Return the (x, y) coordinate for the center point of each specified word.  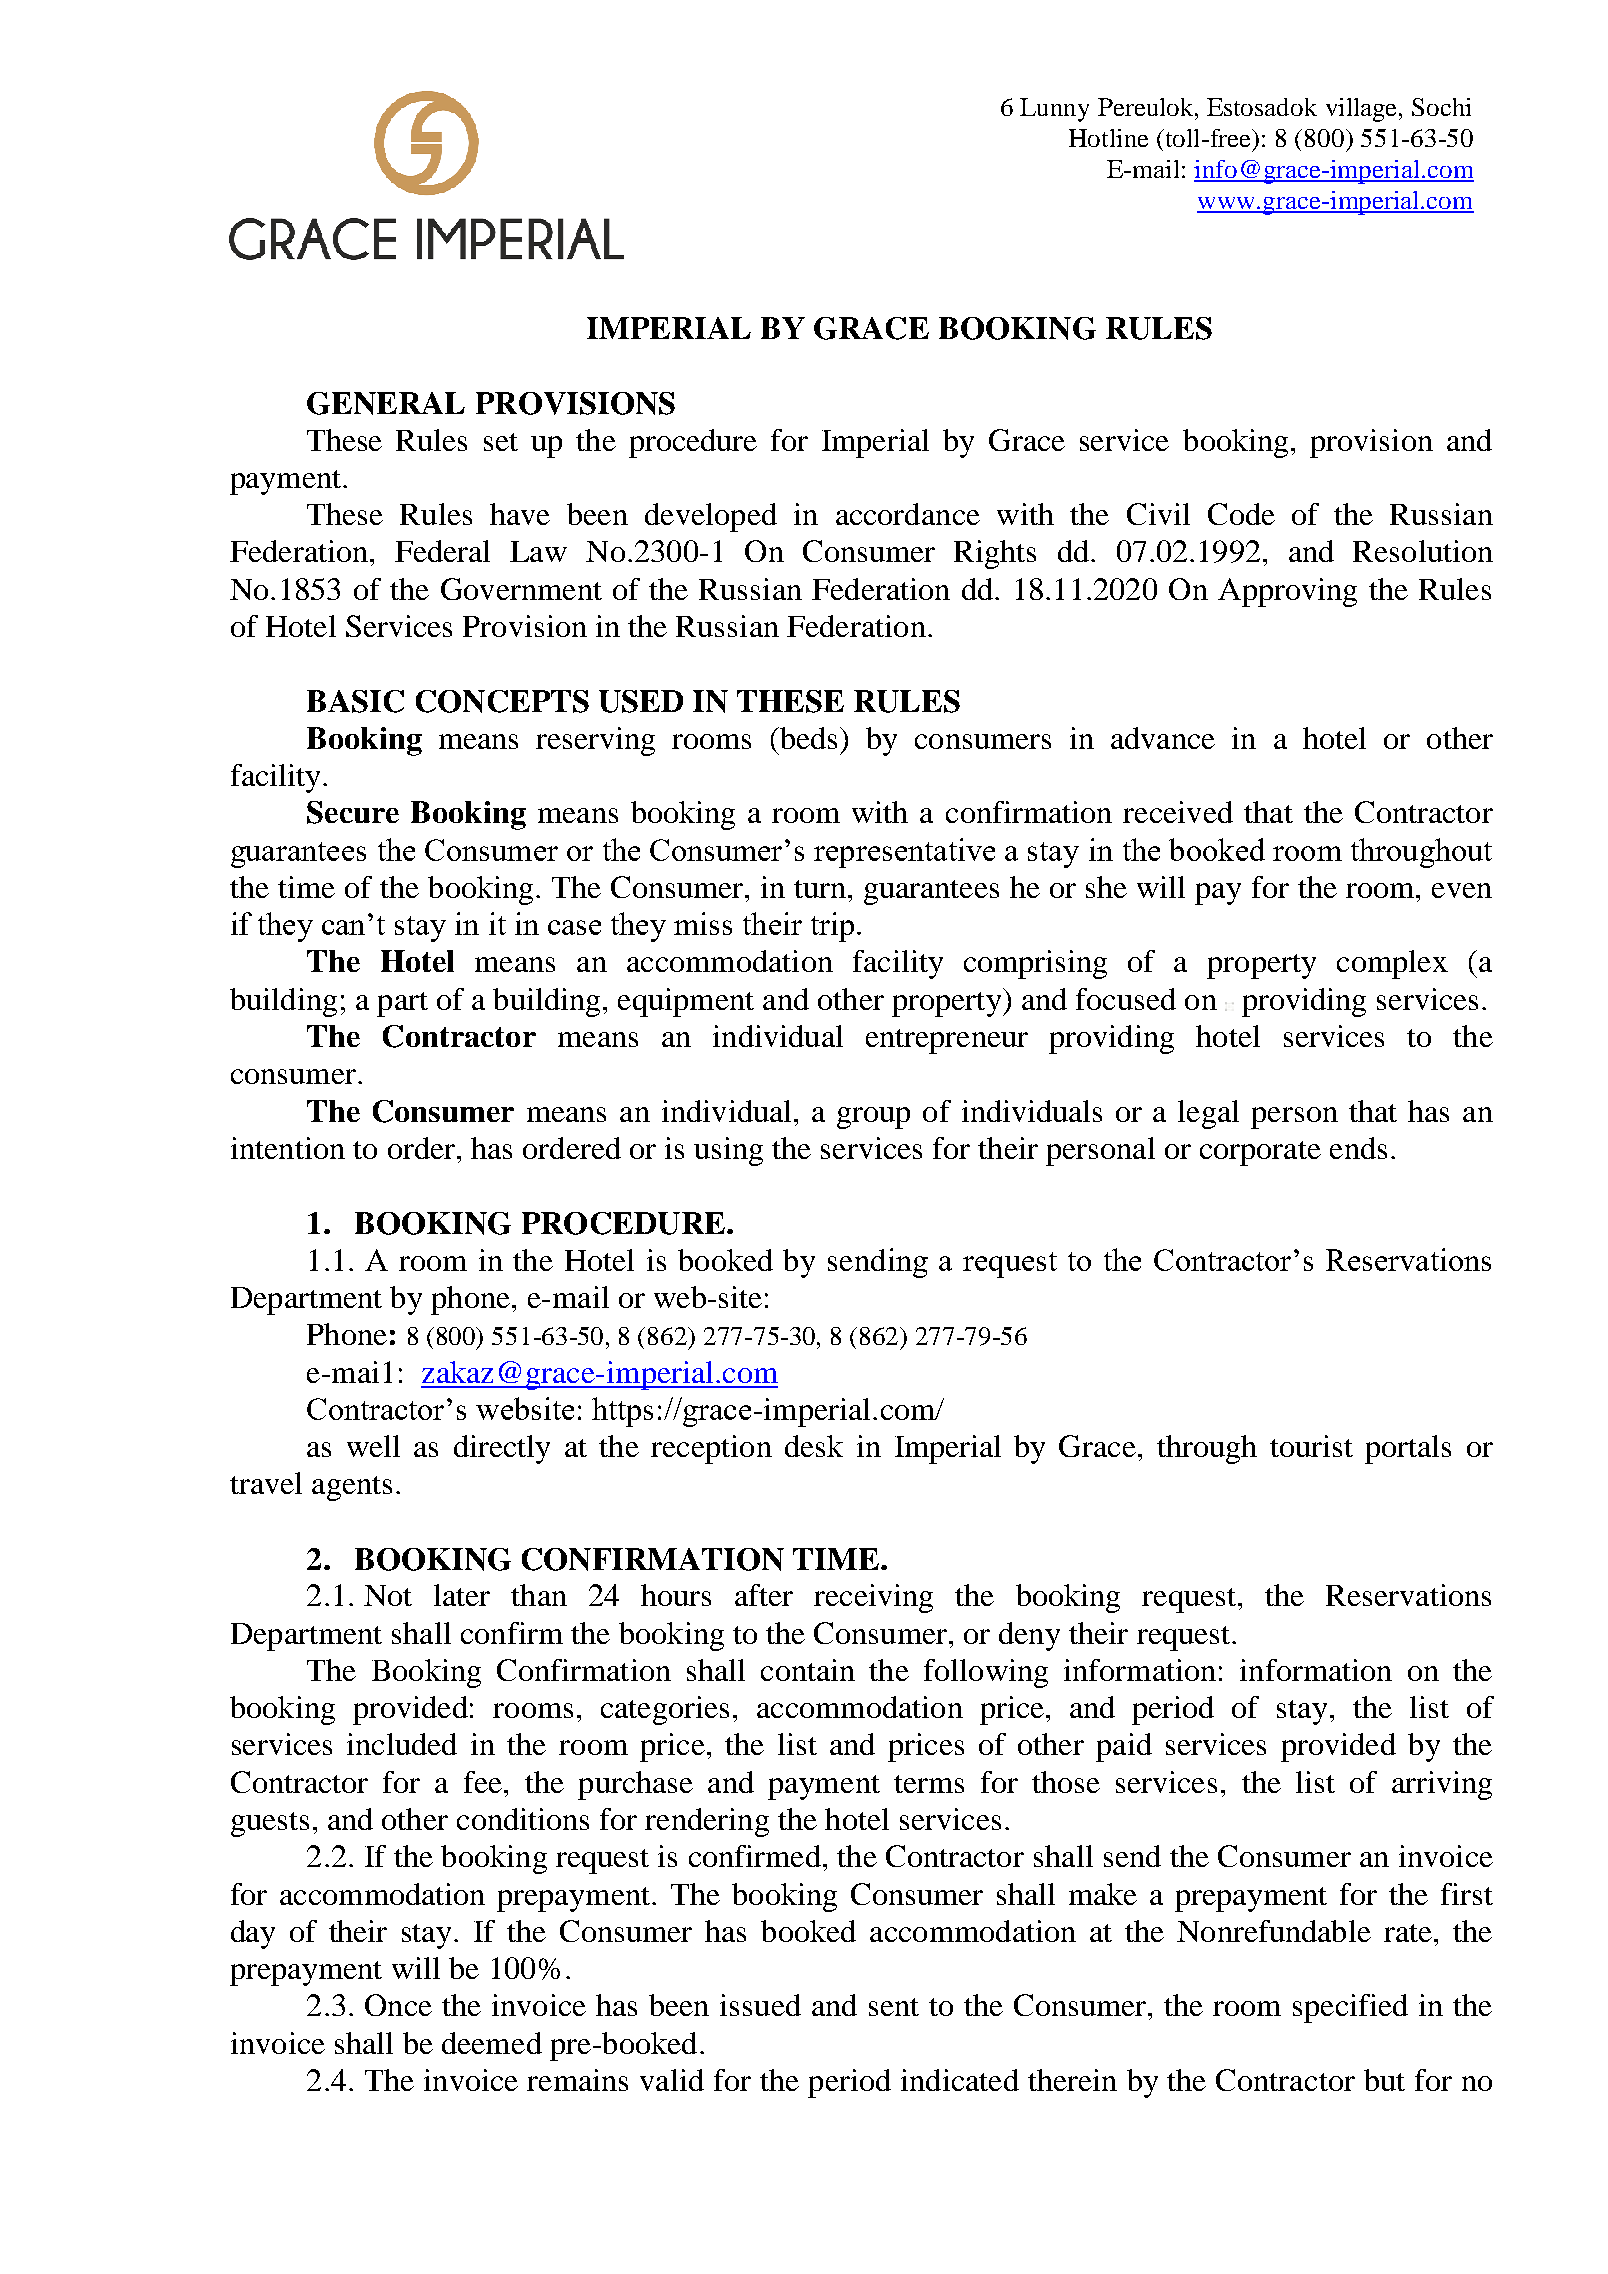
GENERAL (386, 403)
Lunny (1054, 110)
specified (1350, 2008)
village (1363, 110)
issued (760, 2005)
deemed (492, 2043)
